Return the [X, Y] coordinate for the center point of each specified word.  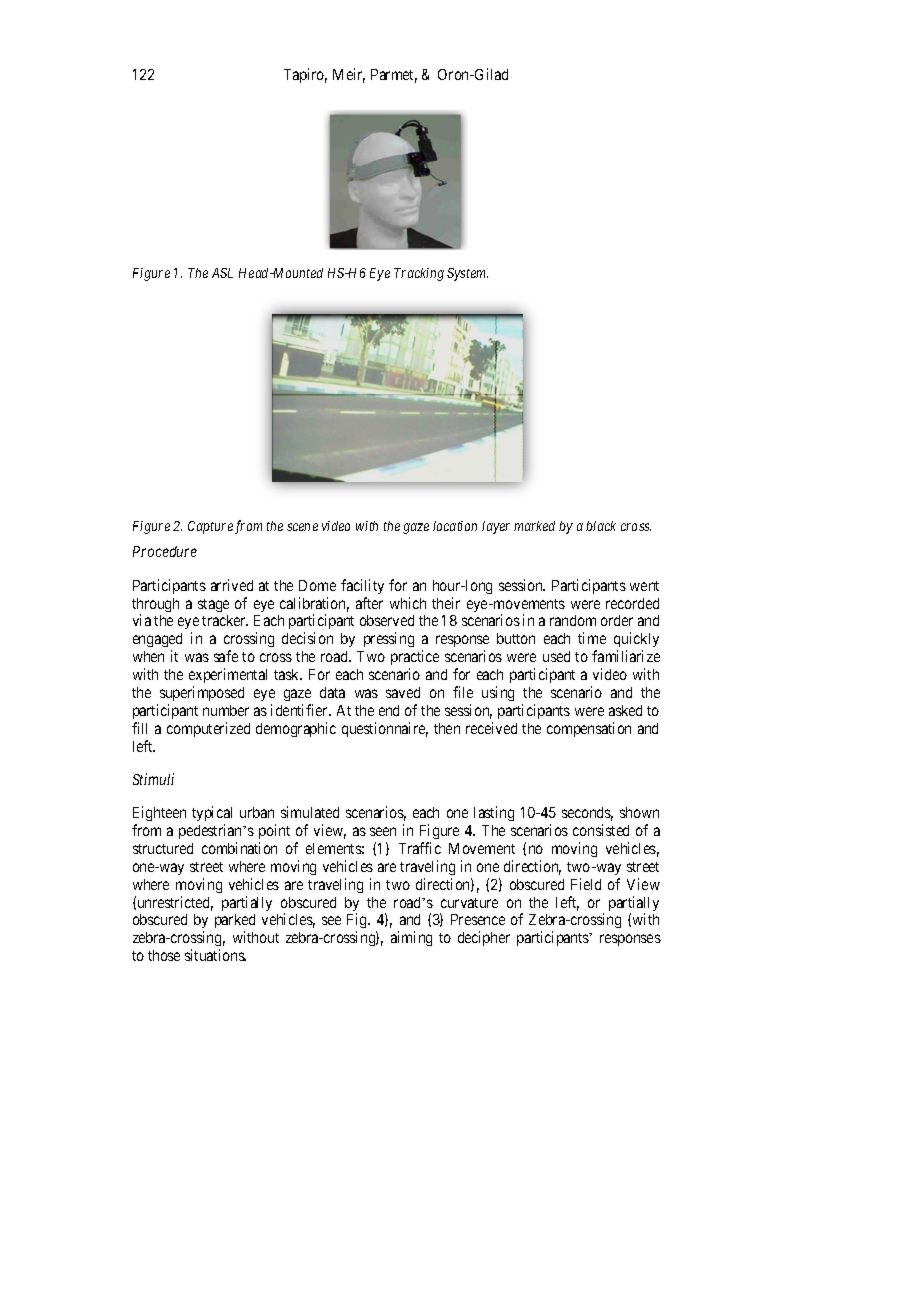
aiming [411, 938]
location [455, 526]
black [601, 526]
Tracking [419, 274]
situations [215, 955]
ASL [222, 273]
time [592, 638]
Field [586, 884]
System [467, 274]
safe [226, 656]
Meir [349, 75]
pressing [389, 639]
